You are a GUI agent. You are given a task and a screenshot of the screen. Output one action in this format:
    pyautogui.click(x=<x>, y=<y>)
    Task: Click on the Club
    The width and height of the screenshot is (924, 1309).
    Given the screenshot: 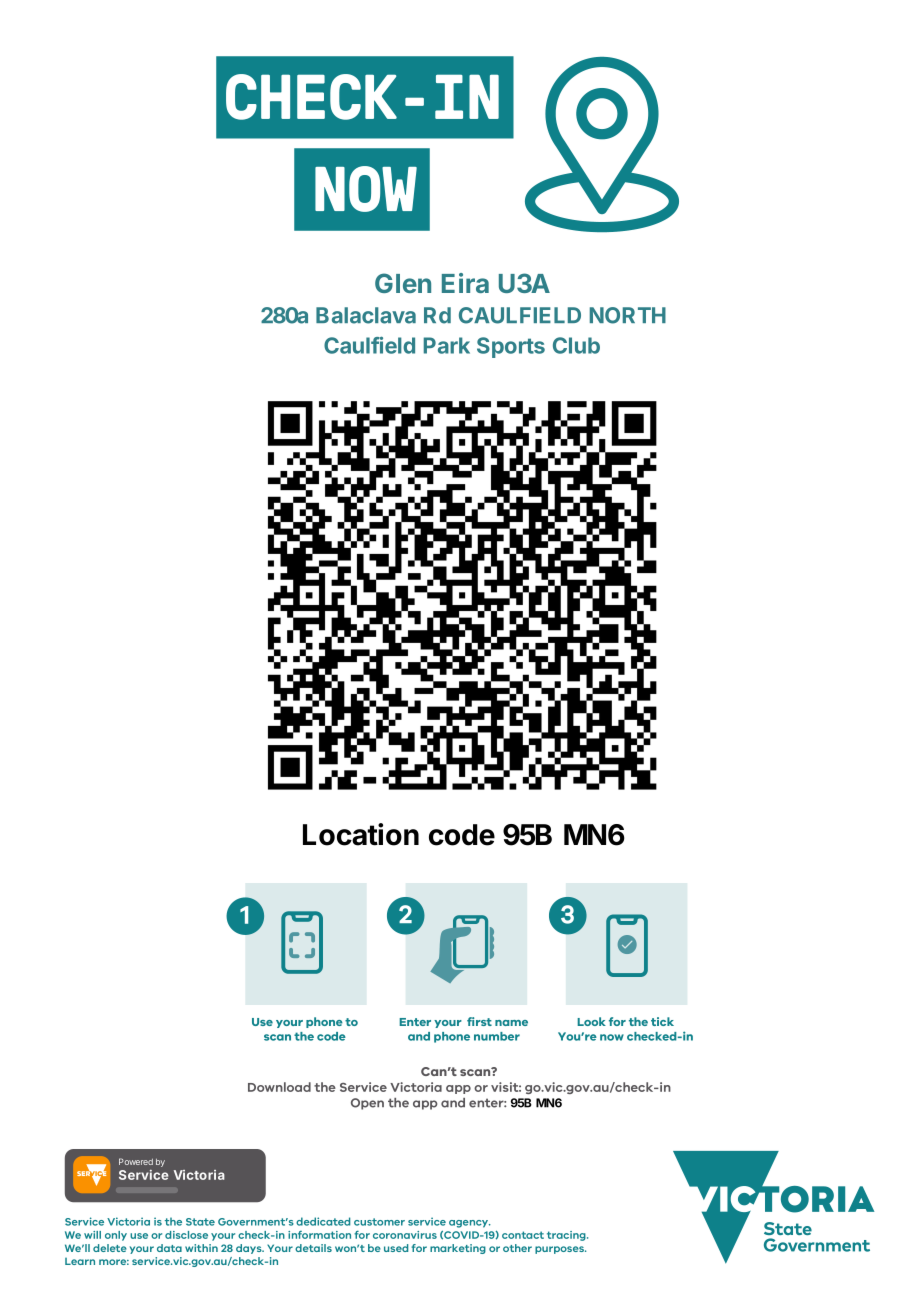 What is the action you would take?
    pyautogui.click(x=576, y=345)
